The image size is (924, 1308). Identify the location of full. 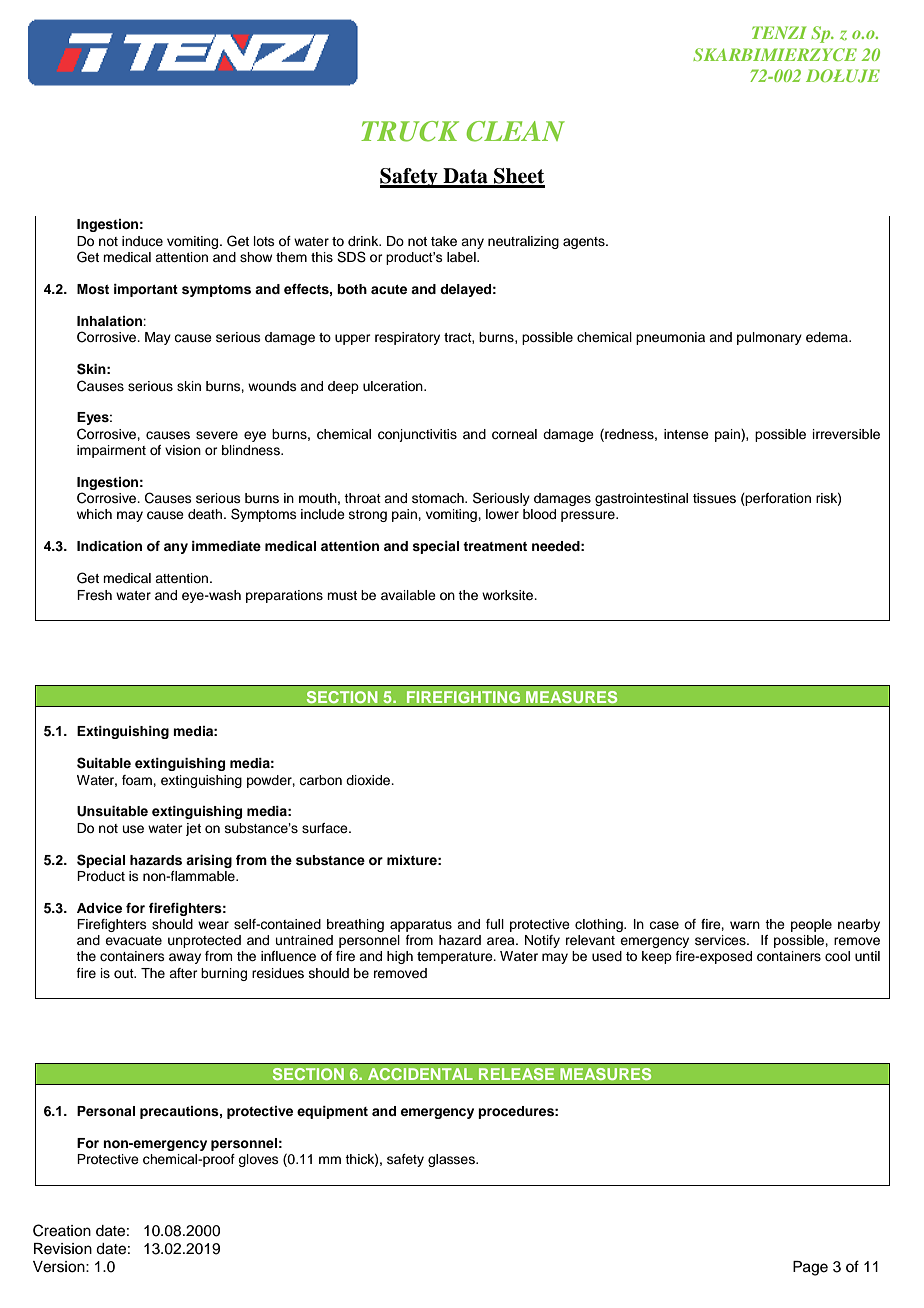
(495, 924).
